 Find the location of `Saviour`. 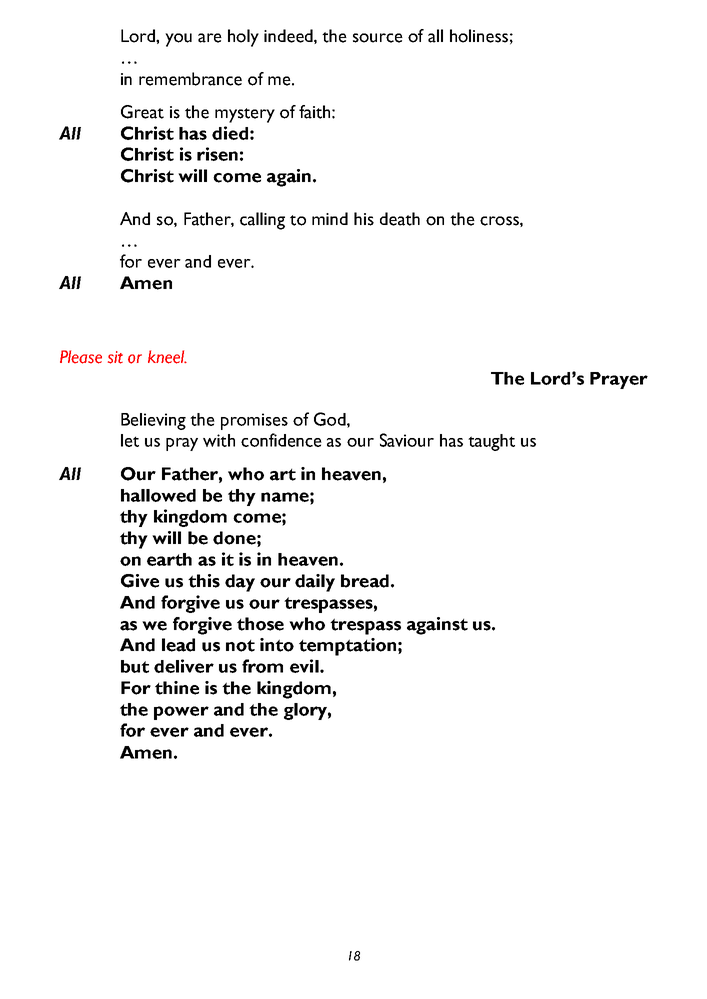

Saviour is located at coordinates (407, 440).
